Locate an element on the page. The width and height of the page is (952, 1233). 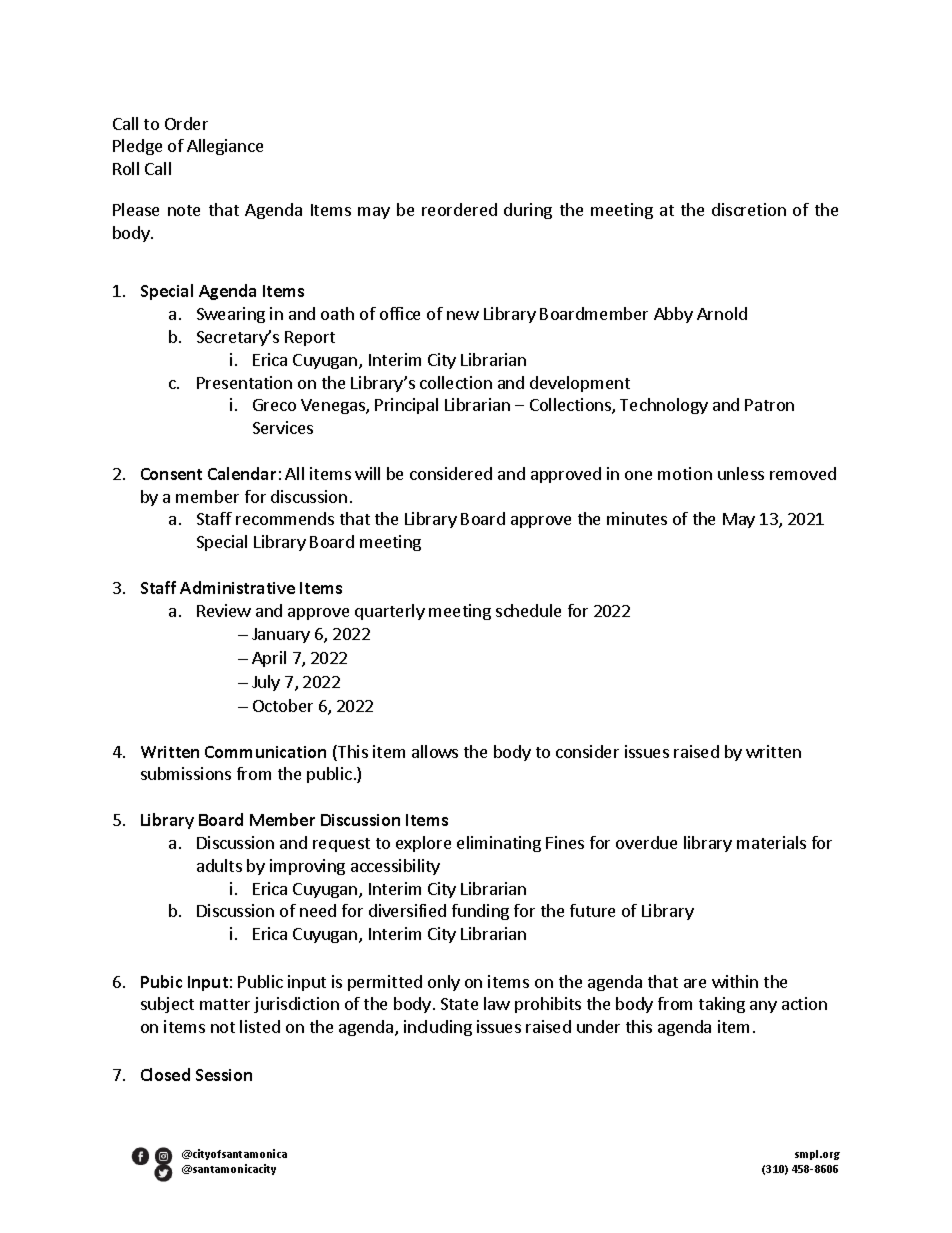
adults is located at coordinates (219, 865).
